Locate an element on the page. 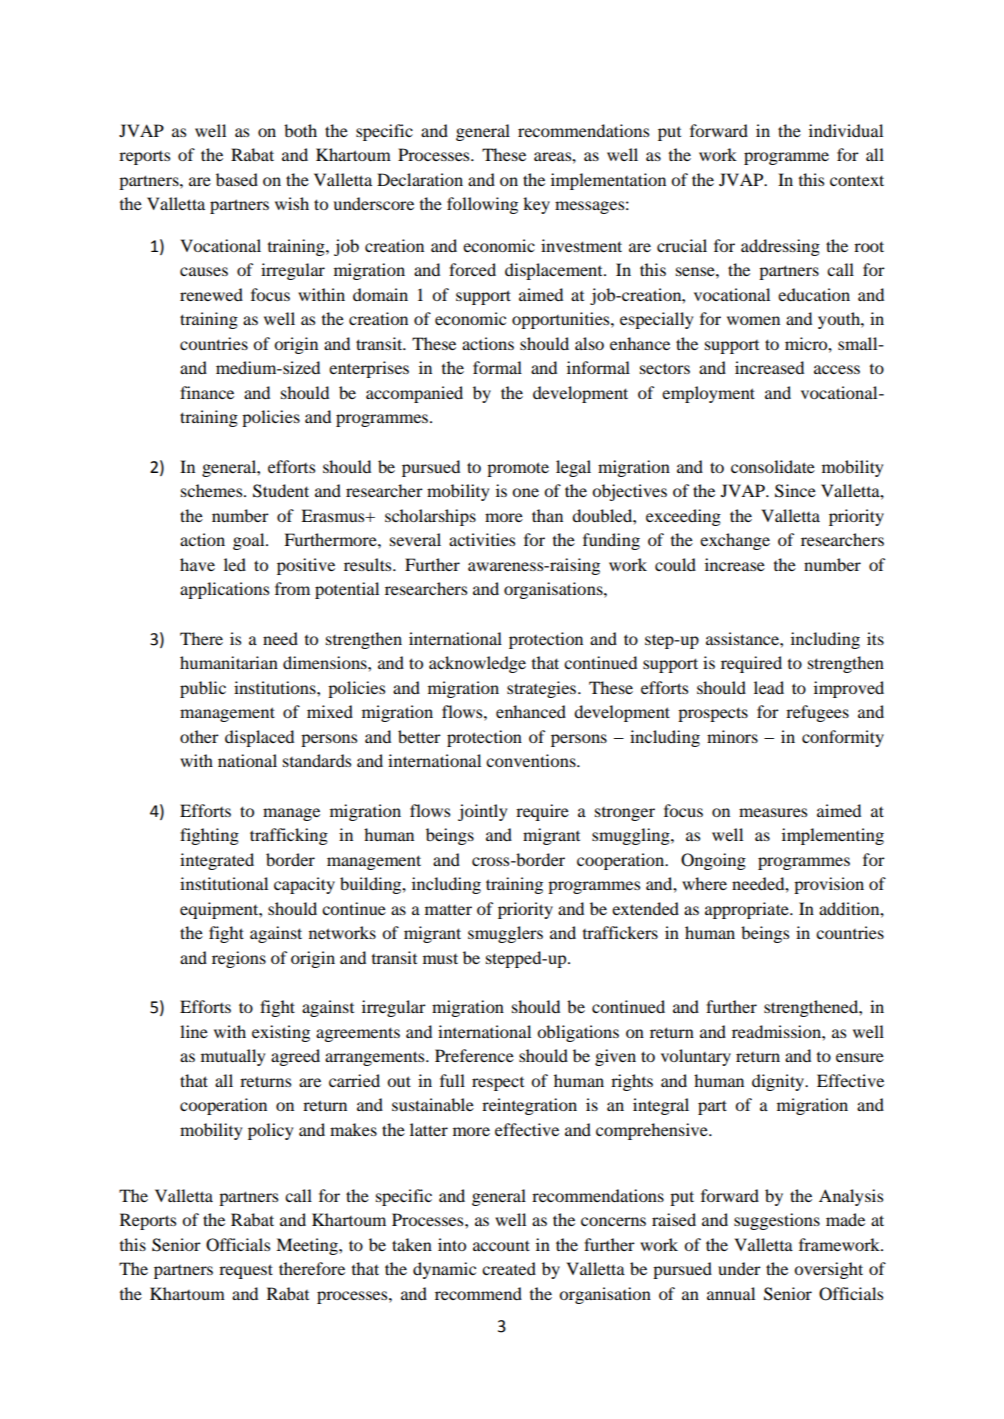 Image resolution: width=1004 pixels, height=1419 pixels. institutions is located at coordinates (276, 687).
